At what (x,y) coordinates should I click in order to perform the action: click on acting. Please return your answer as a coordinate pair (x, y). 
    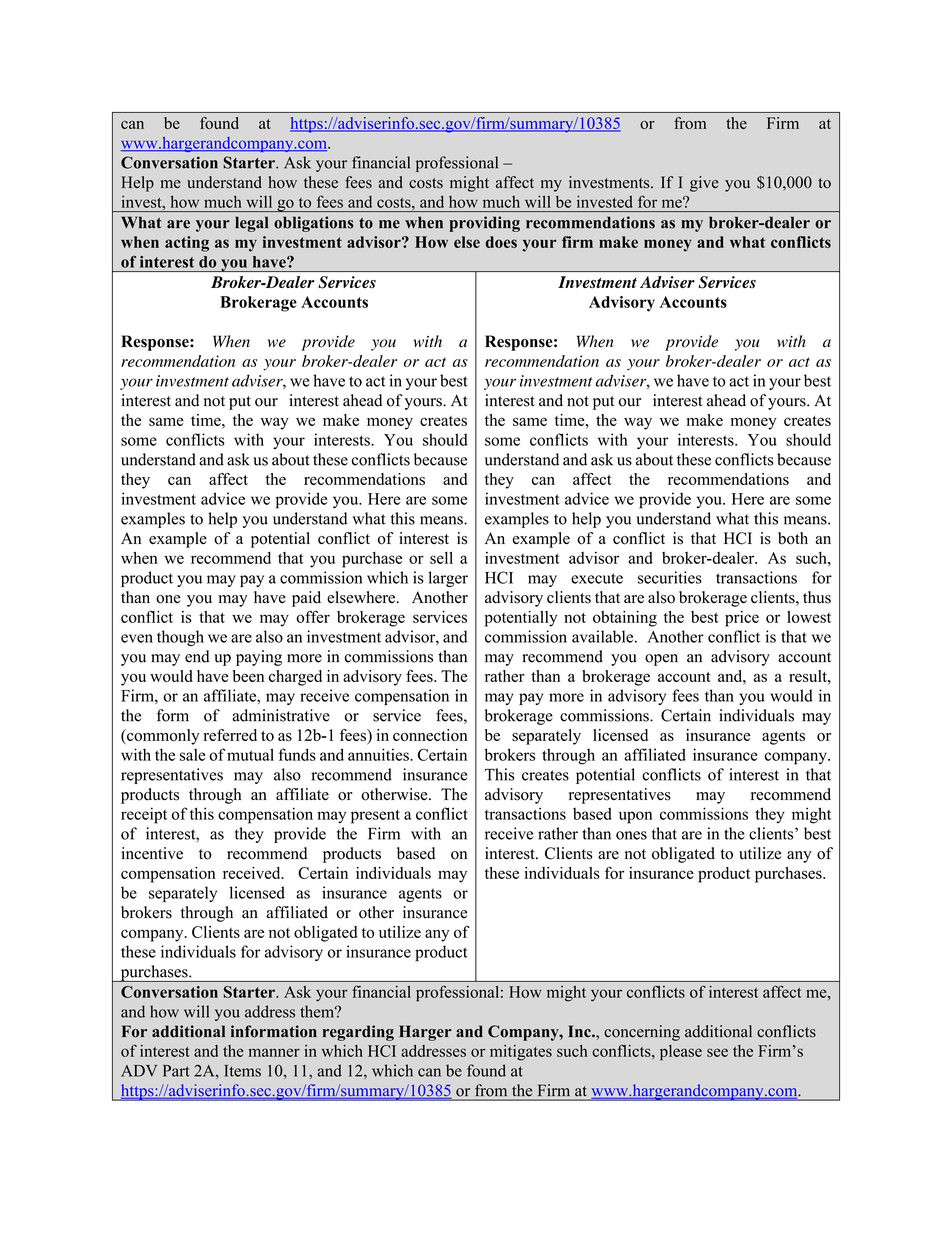
    Looking at the image, I should click on (187, 244).
